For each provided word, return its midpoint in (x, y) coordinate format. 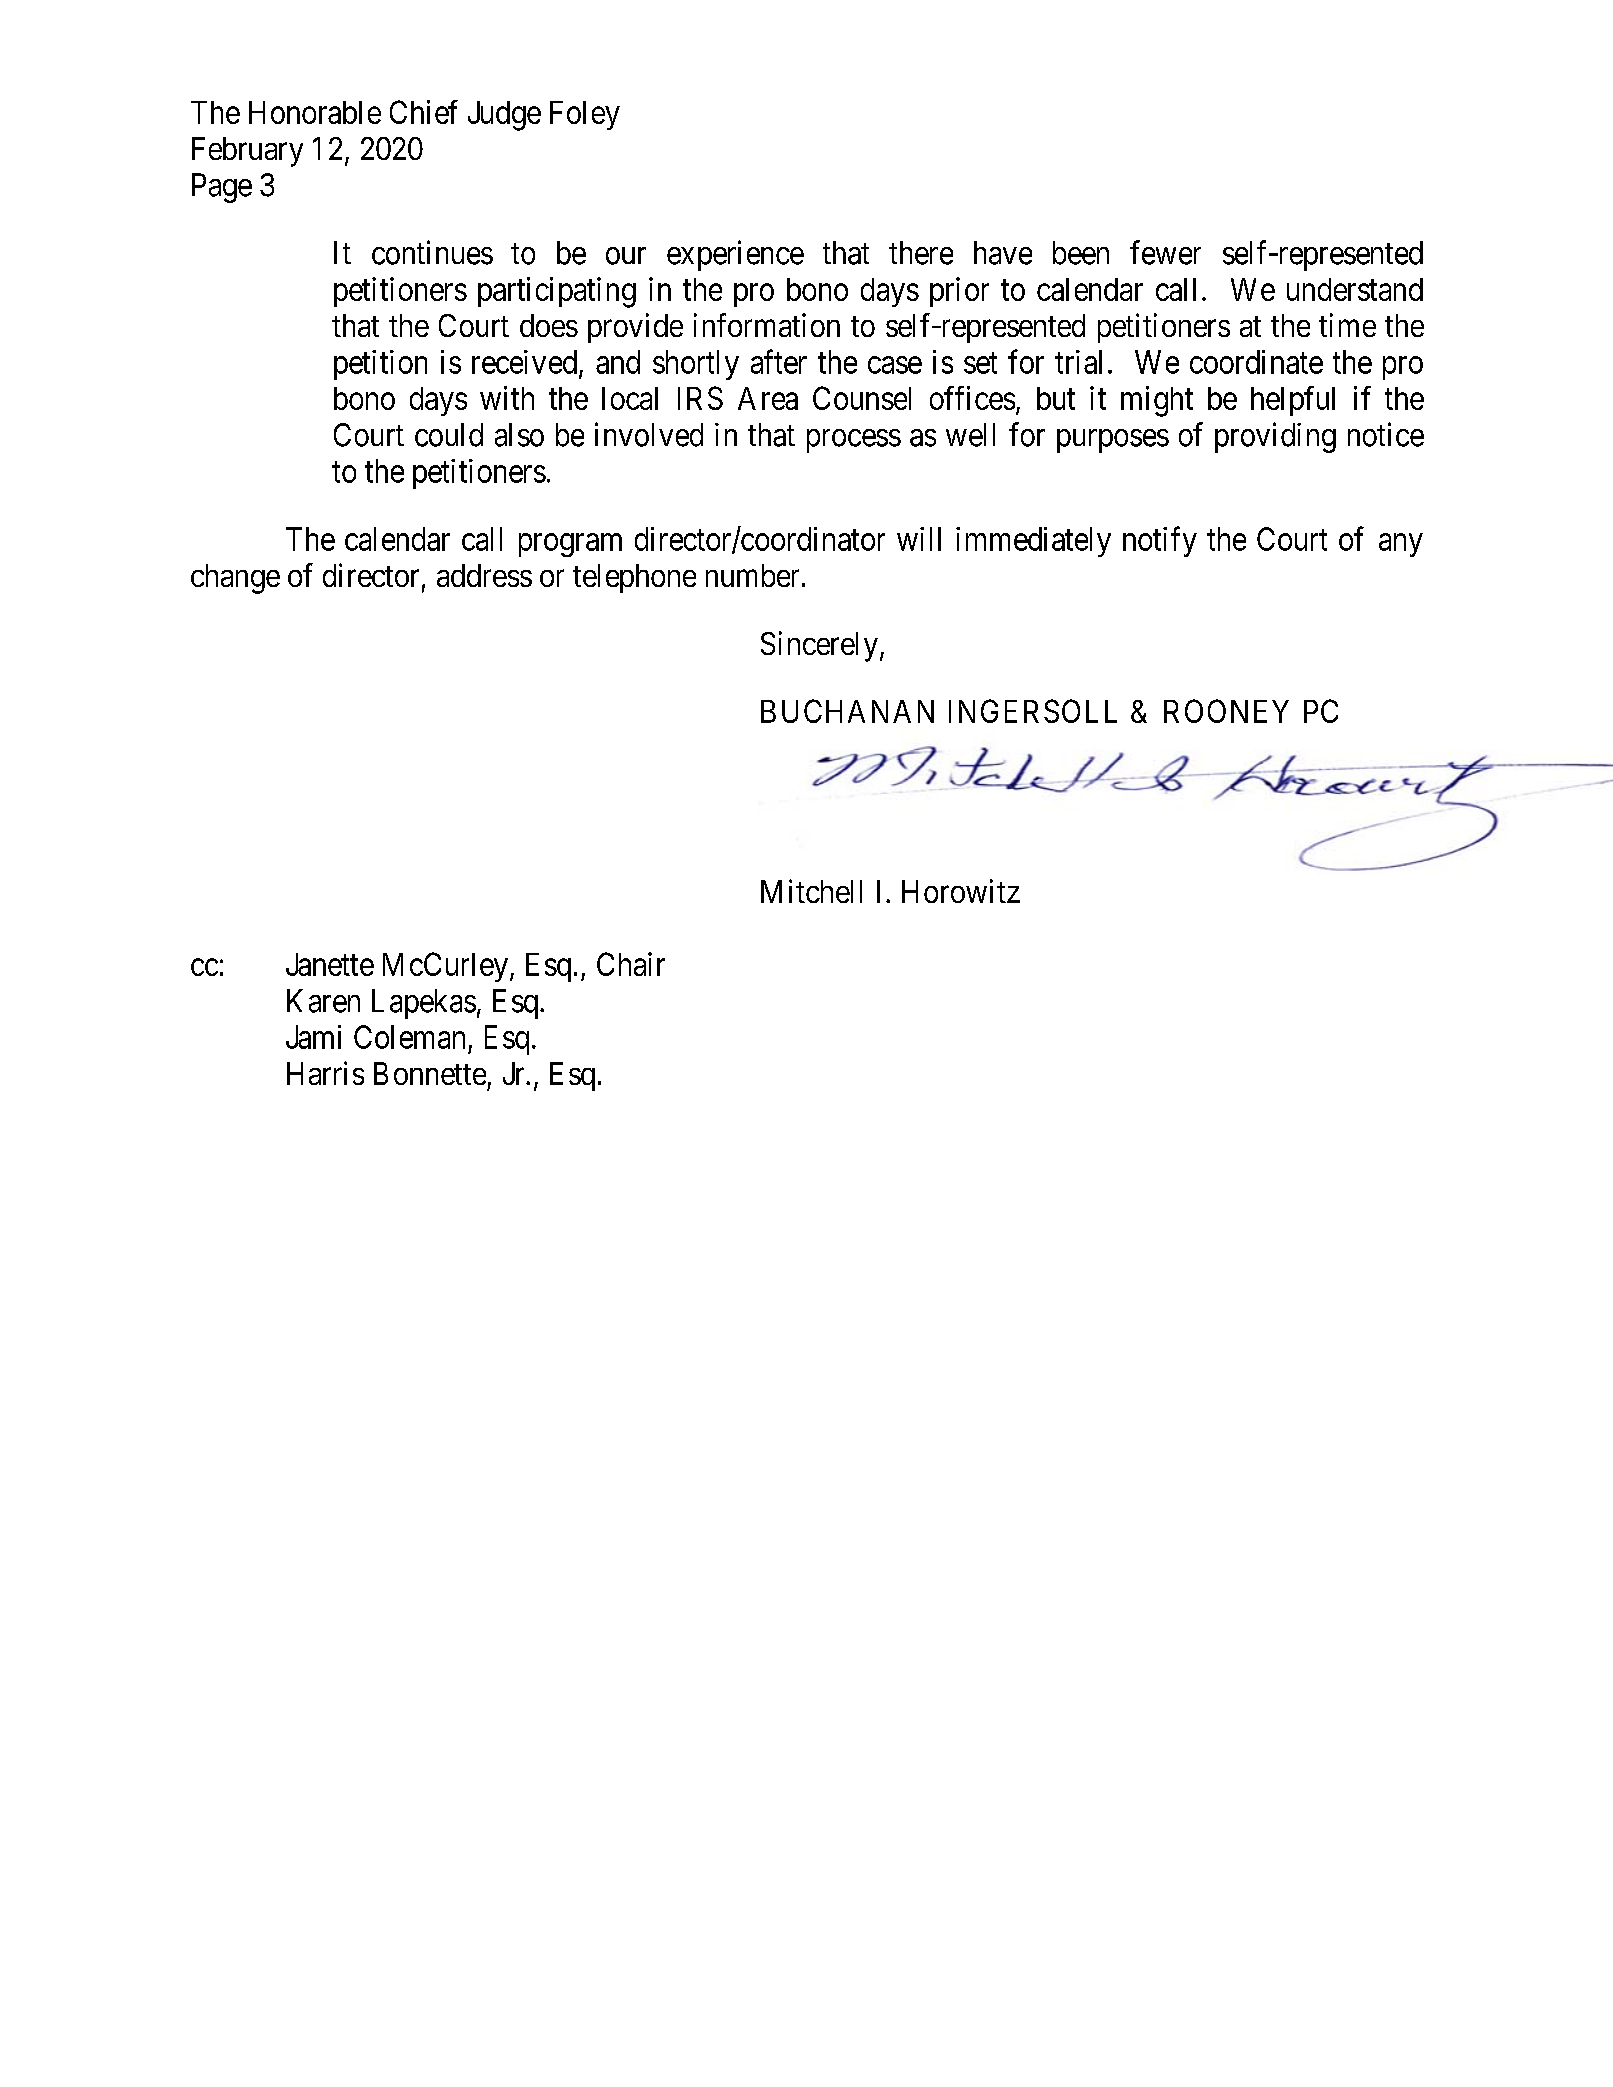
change (235, 579)
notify (1160, 541)
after (779, 361)
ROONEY (1226, 711)
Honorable (315, 112)
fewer (1165, 252)
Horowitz (961, 891)
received (524, 362)
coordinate (1256, 362)
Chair (631, 964)
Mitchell (811, 891)
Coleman (409, 1037)
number (752, 575)
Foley (585, 115)
